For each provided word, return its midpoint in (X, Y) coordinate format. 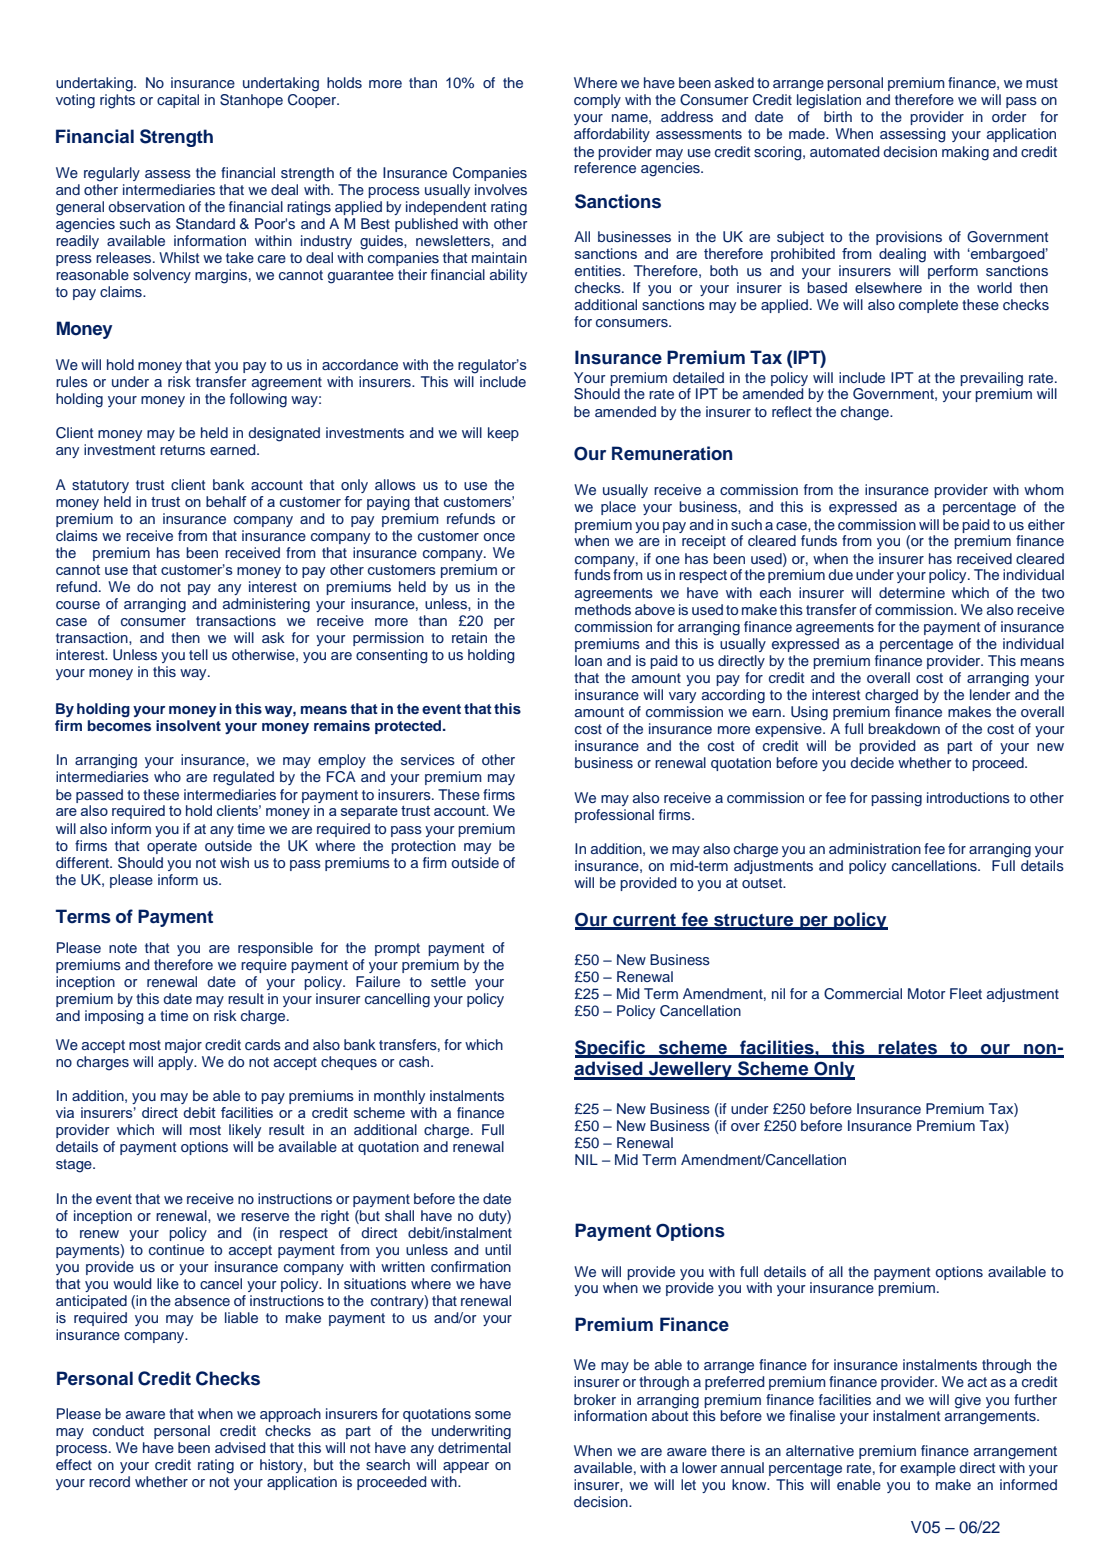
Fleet (966, 993)
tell (198, 654)
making (965, 153)
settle (448, 981)
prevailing (991, 379)
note (123, 948)
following (258, 400)
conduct (118, 1430)
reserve (265, 1217)
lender (990, 694)
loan (588, 660)
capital (178, 101)
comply (597, 101)
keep (503, 434)
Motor (927, 993)
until (498, 1249)
